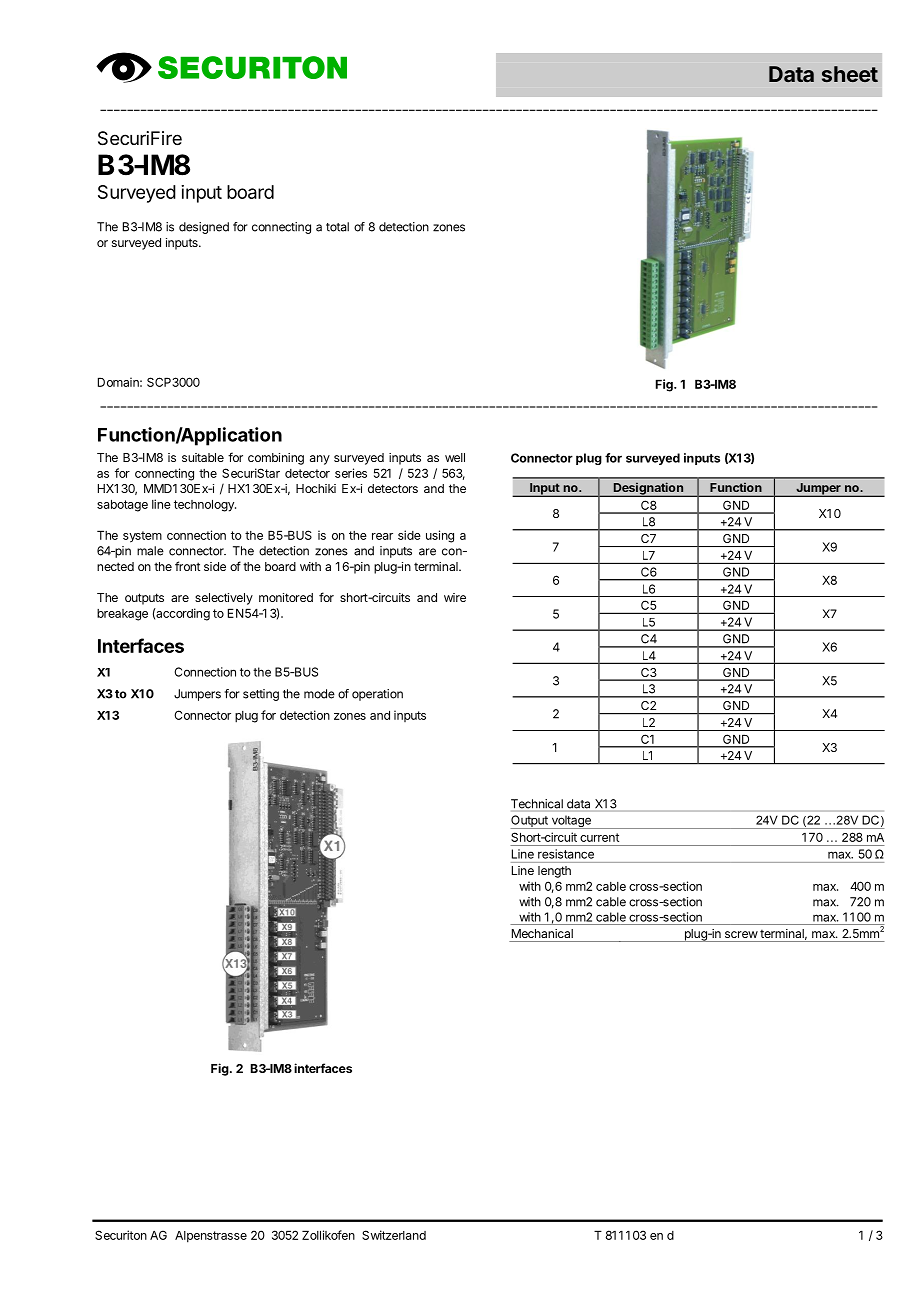 Image resolution: width=924 pixels, height=1308 pixels. Describe the element at coordinates (741, 934) in the document. I see `screw` at that location.
